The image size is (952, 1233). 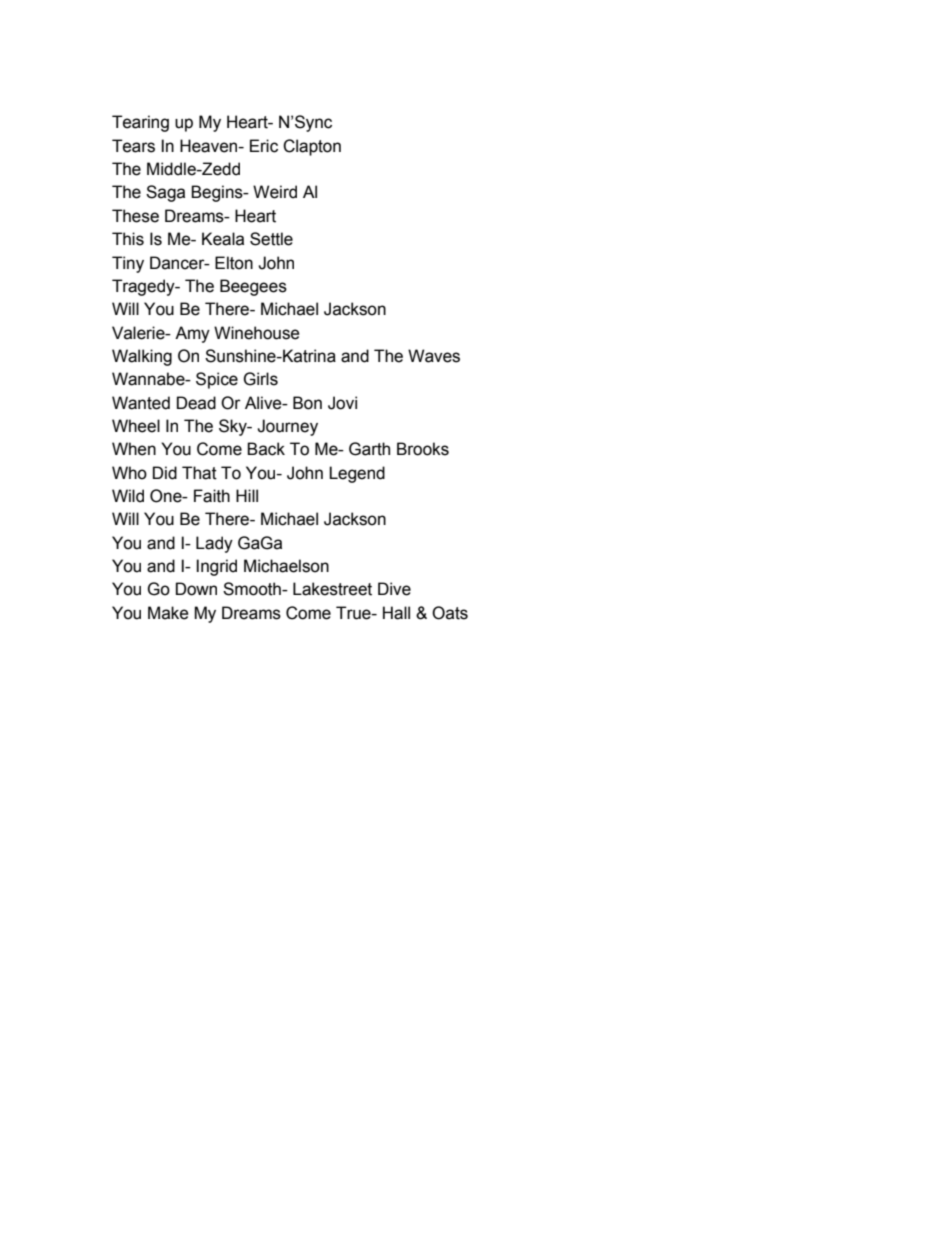 I want to click on Did, so click(x=165, y=473).
